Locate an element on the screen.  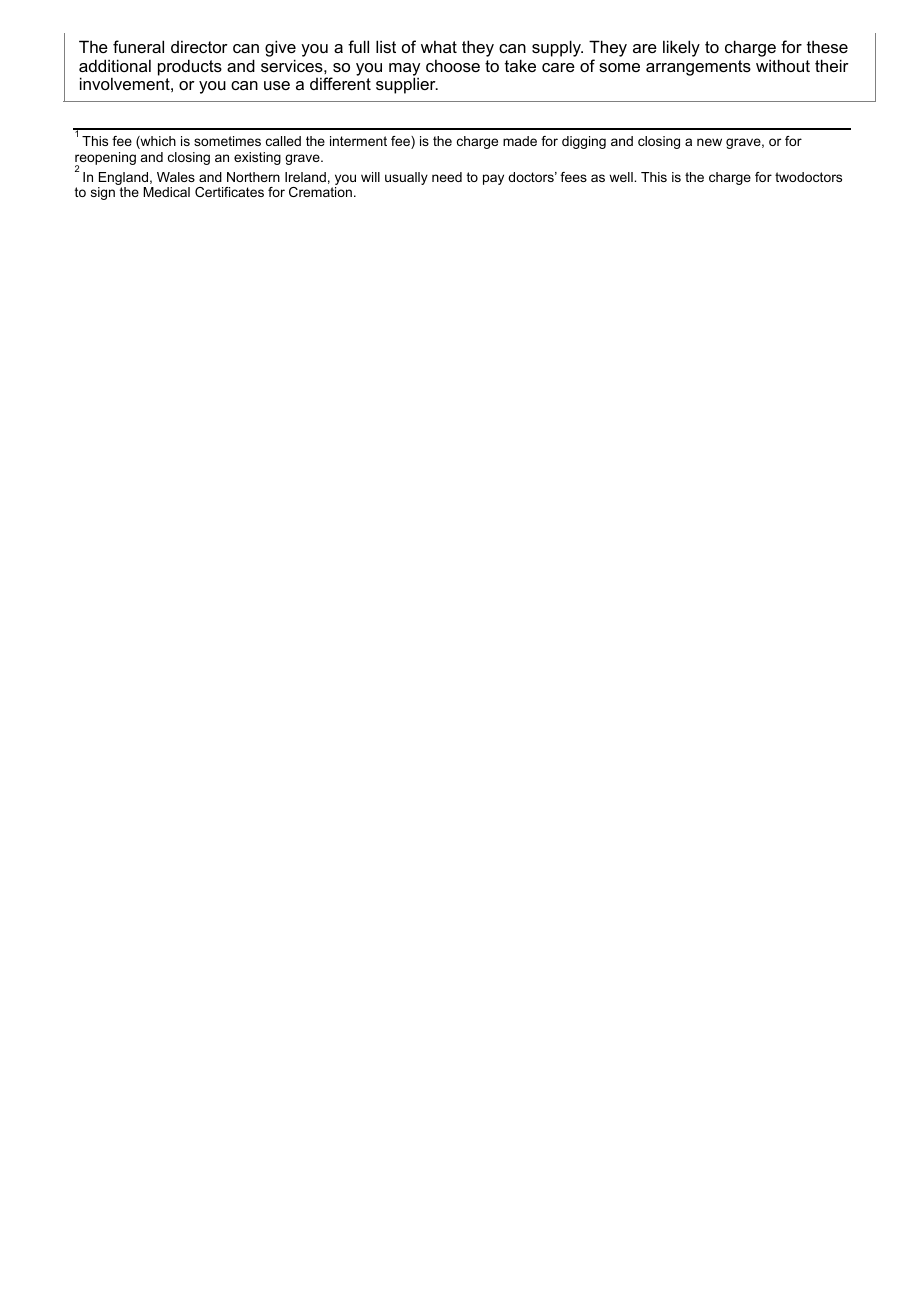
made is located at coordinates (520, 141).
